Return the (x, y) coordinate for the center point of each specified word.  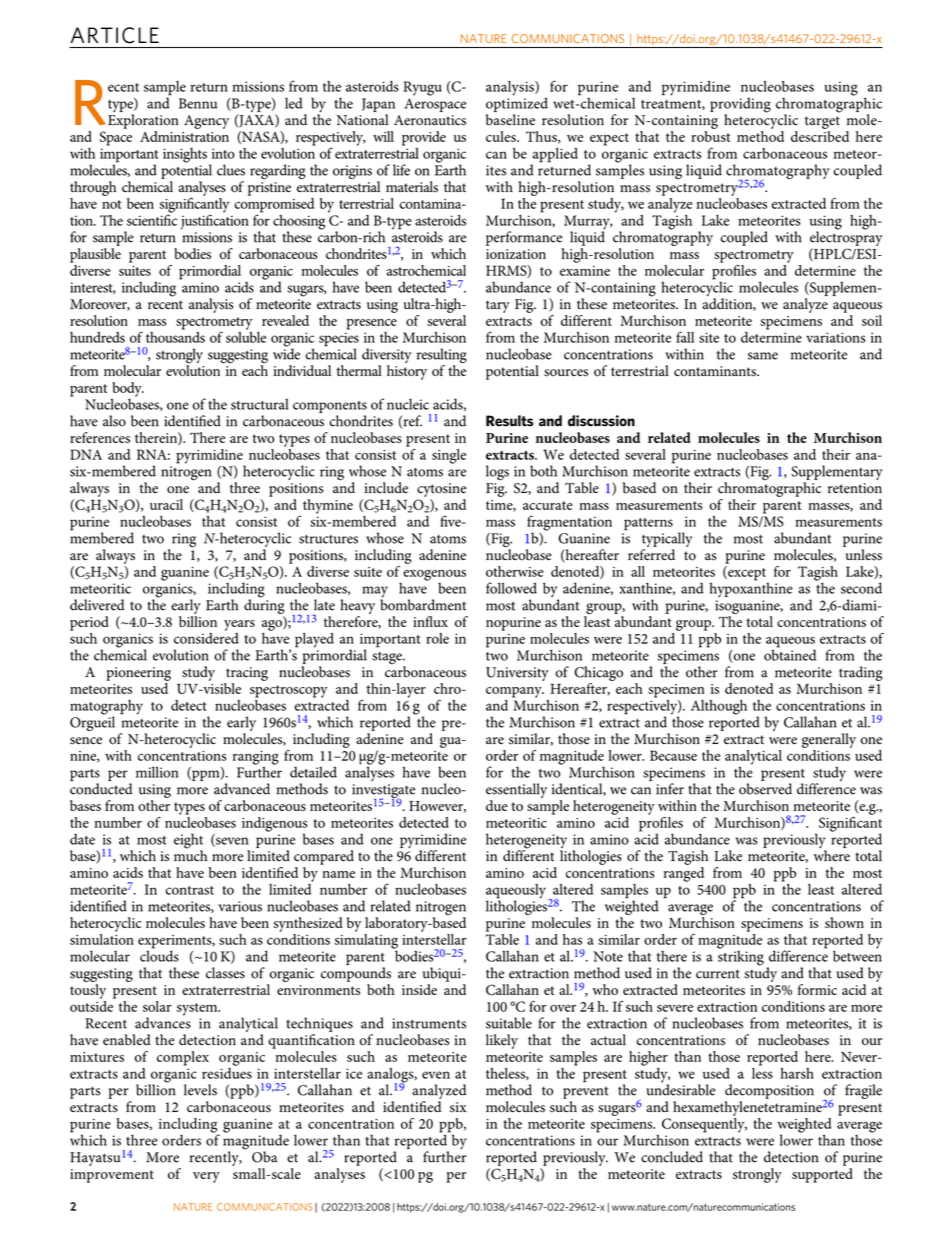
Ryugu (422, 88)
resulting (442, 357)
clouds (159, 955)
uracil (166, 504)
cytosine (441, 490)
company (515, 692)
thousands (175, 336)
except (746, 573)
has (572, 939)
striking (741, 957)
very (206, 1177)
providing (740, 106)
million (157, 772)
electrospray (846, 237)
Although (719, 707)
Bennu (198, 103)
